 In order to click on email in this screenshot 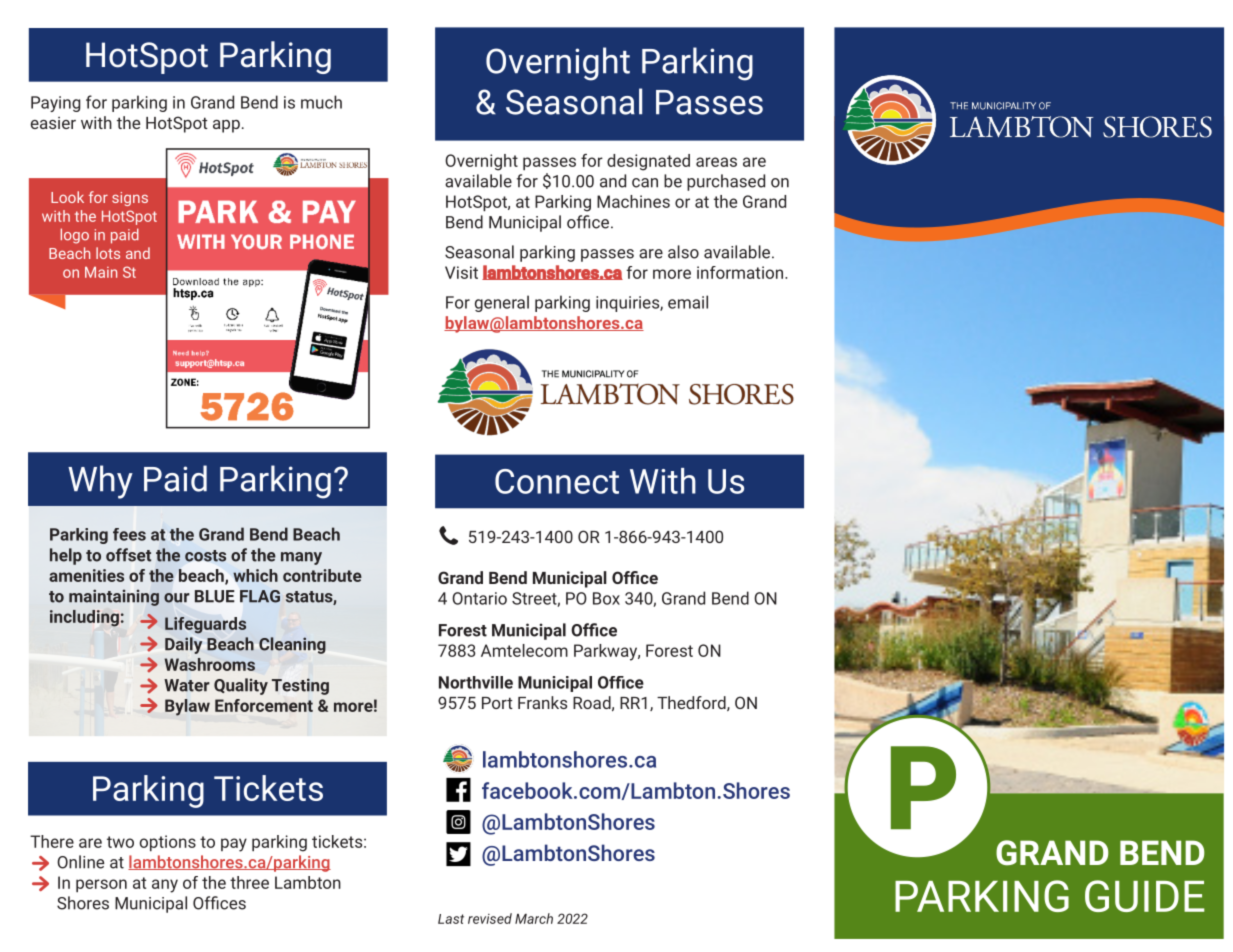, I will do `click(688, 302)`.
